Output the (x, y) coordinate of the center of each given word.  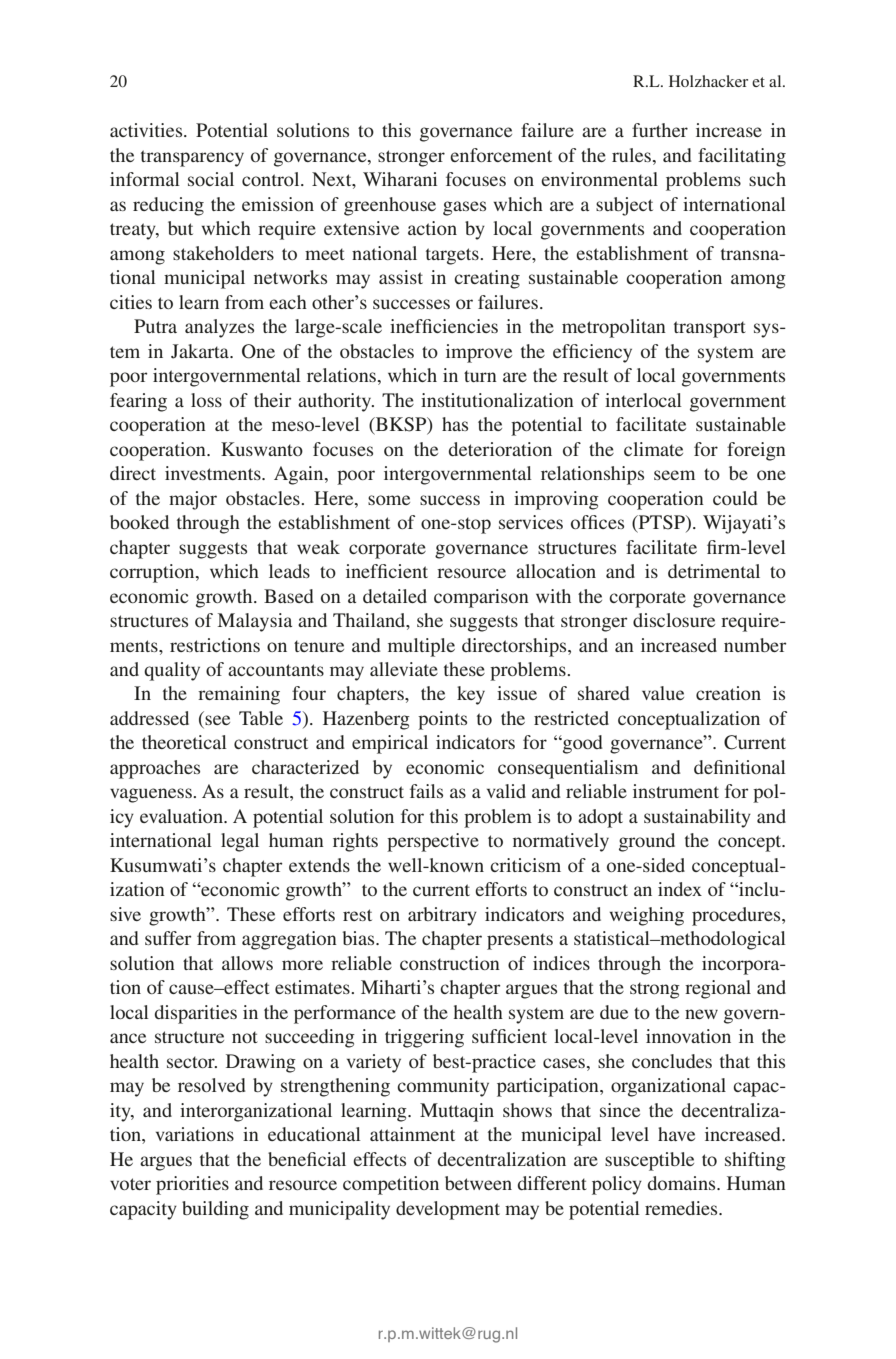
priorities (192, 1185)
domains (682, 1183)
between (478, 1183)
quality (172, 671)
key (471, 695)
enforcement (501, 155)
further (660, 130)
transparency (192, 158)
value (663, 693)
